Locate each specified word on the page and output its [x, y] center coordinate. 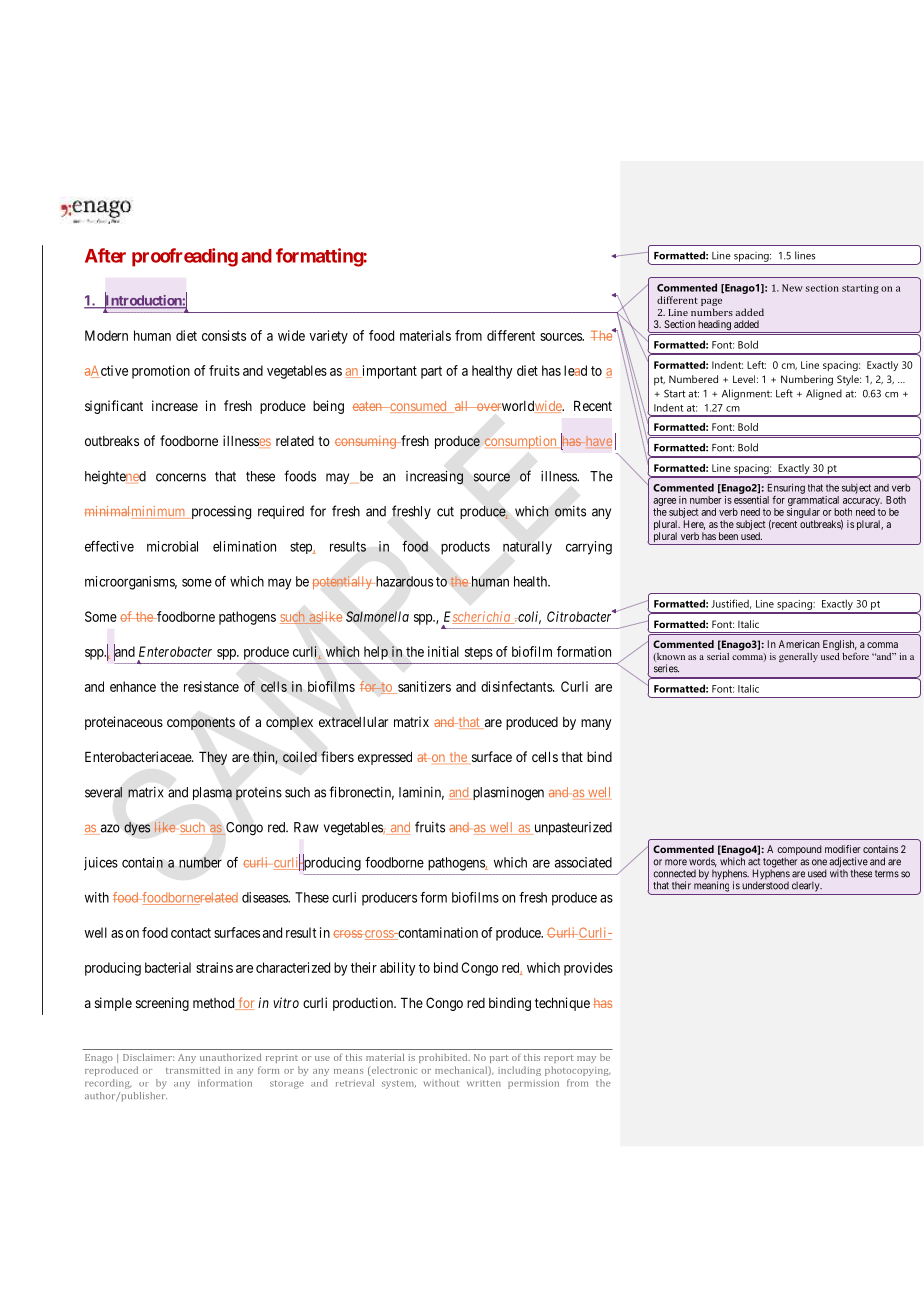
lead [575, 370]
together [780, 863]
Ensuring [786, 488]
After [105, 255]
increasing [434, 478]
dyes [137, 829]
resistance [211, 686]
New [792, 288]
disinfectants [517, 686]
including [519, 1071]
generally [798, 657]
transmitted [193, 1070]
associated [583, 862]
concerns [181, 477]
